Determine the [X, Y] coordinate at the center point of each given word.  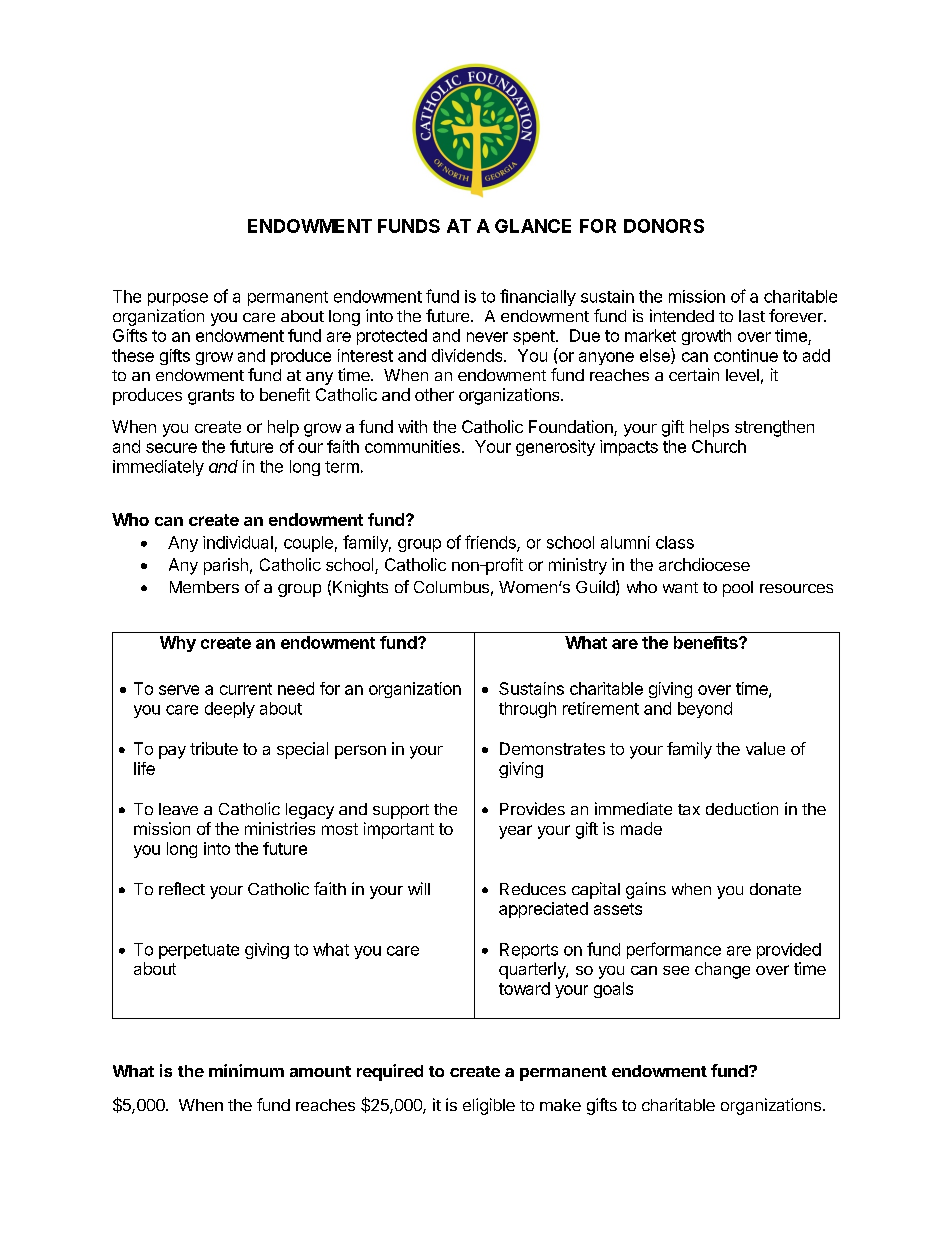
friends [491, 543]
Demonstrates [552, 748]
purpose [178, 299]
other [434, 394]
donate [775, 889]
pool [738, 589]
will [419, 888]
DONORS [664, 226]
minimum [246, 1070]
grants [211, 397]
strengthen [774, 428]
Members [204, 587]
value [765, 748]
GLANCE [533, 226]
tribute [214, 748]
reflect [182, 888]
